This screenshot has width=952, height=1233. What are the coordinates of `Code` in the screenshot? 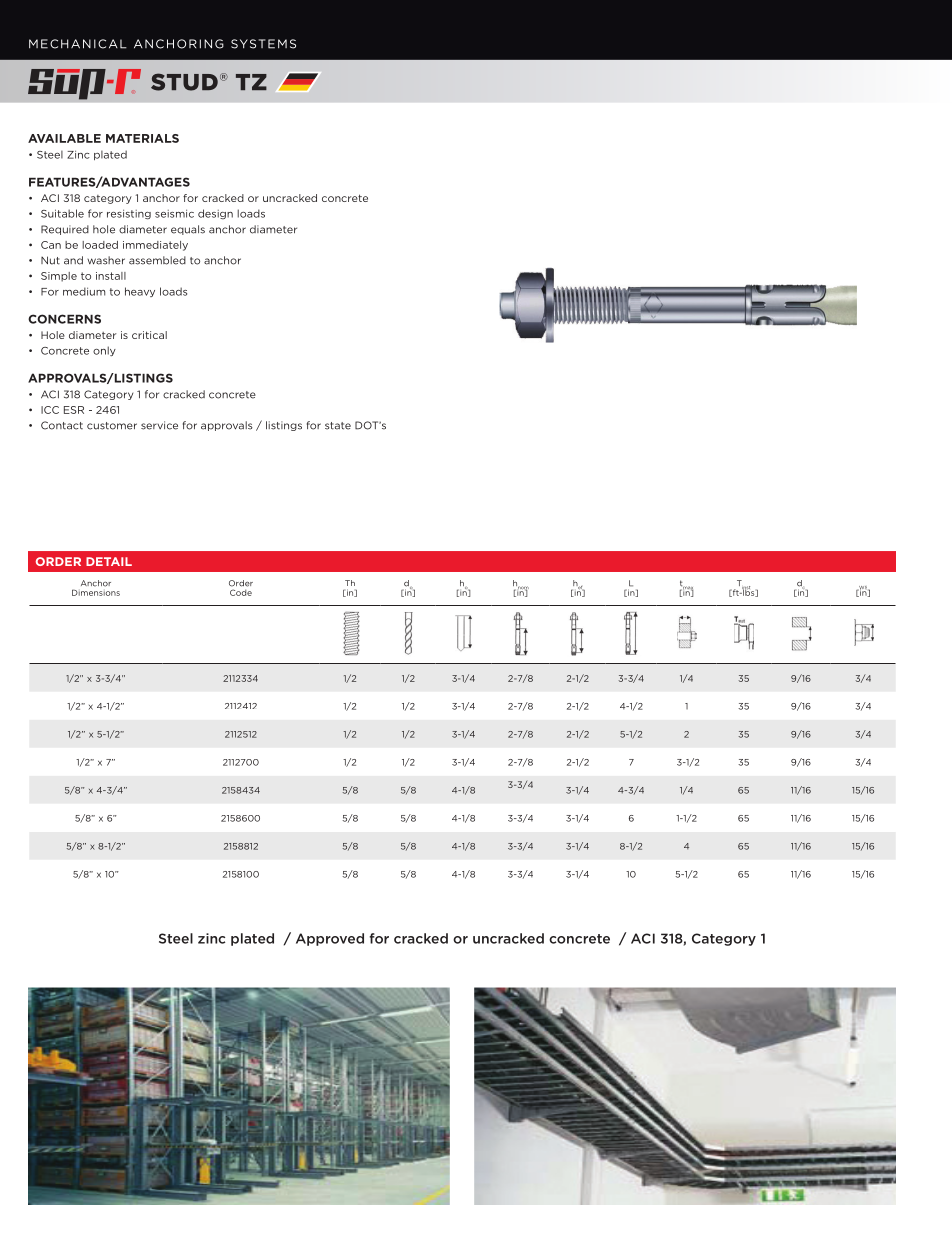 It's located at (241, 592).
